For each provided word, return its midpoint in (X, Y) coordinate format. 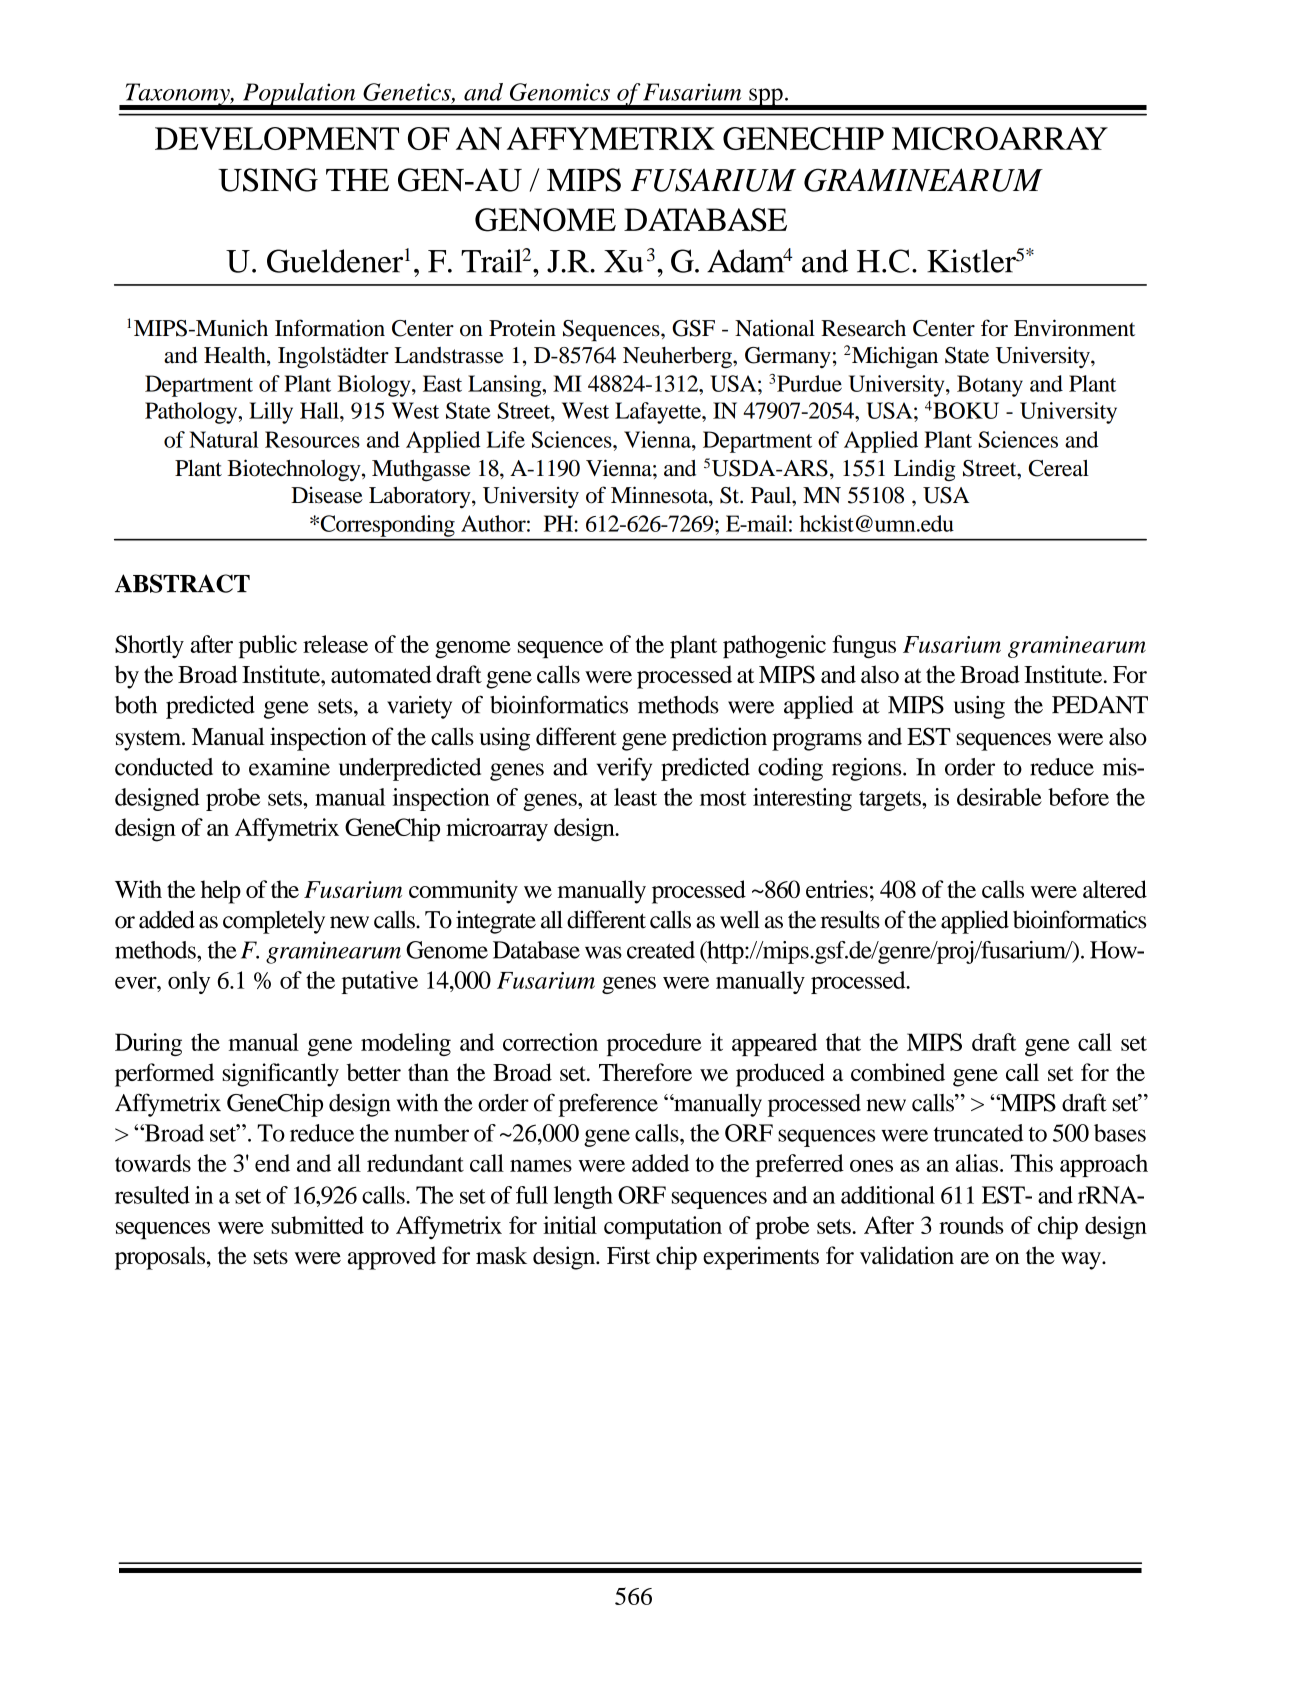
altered (1115, 889)
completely (274, 922)
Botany (990, 386)
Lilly (271, 413)
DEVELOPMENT (277, 138)
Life (506, 439)
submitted (317, 1225)
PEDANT (1100, 705)
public (268, 646)
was (603, 952)
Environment (1074, 328)
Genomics (560, 92)
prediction (719, 739)
